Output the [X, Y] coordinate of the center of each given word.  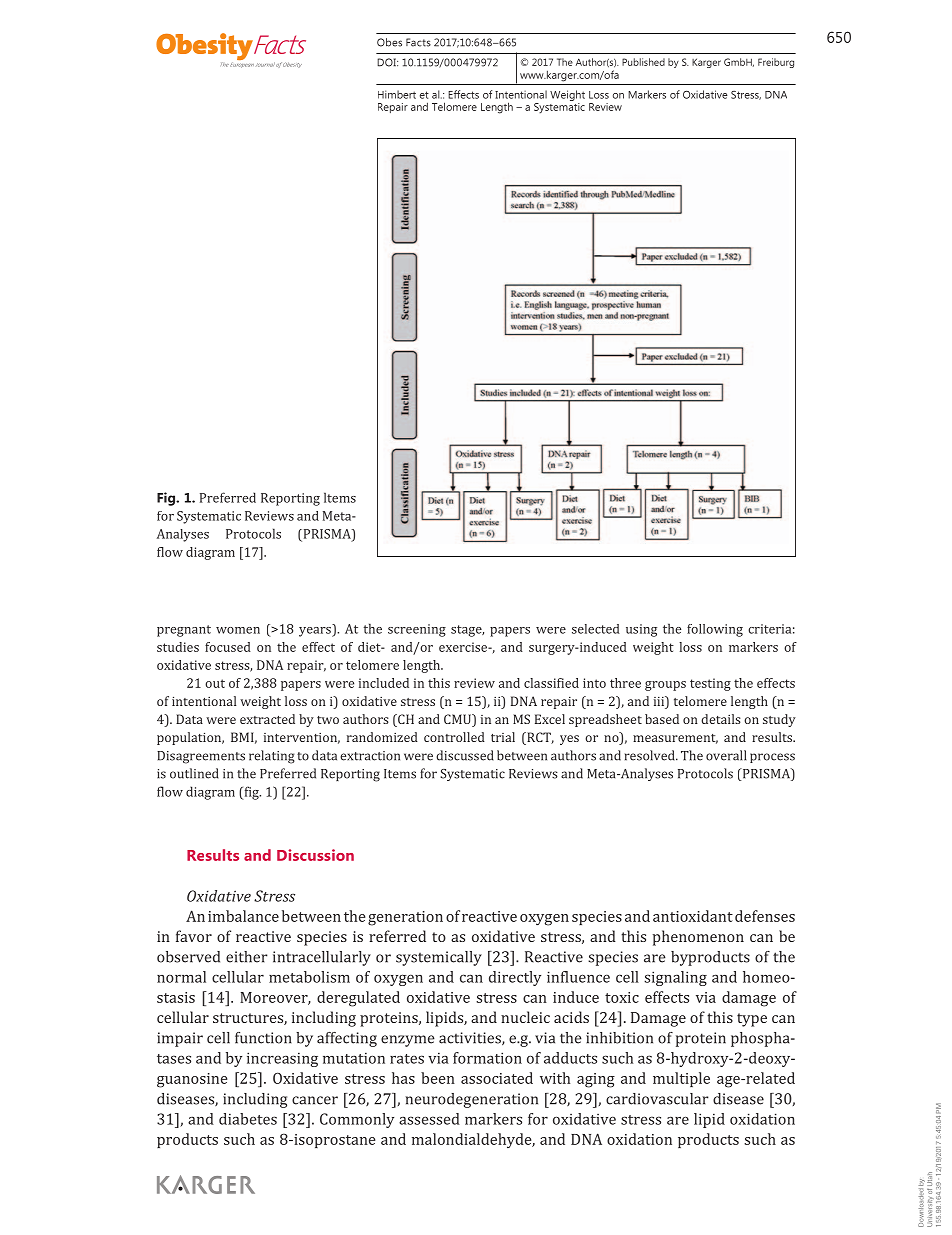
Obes [389, 42]
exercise [464, 647]
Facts [418, 42]
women [238, 630]
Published [643, 62]
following [715, 630]
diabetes [248, 1119]
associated [497, 1078]
